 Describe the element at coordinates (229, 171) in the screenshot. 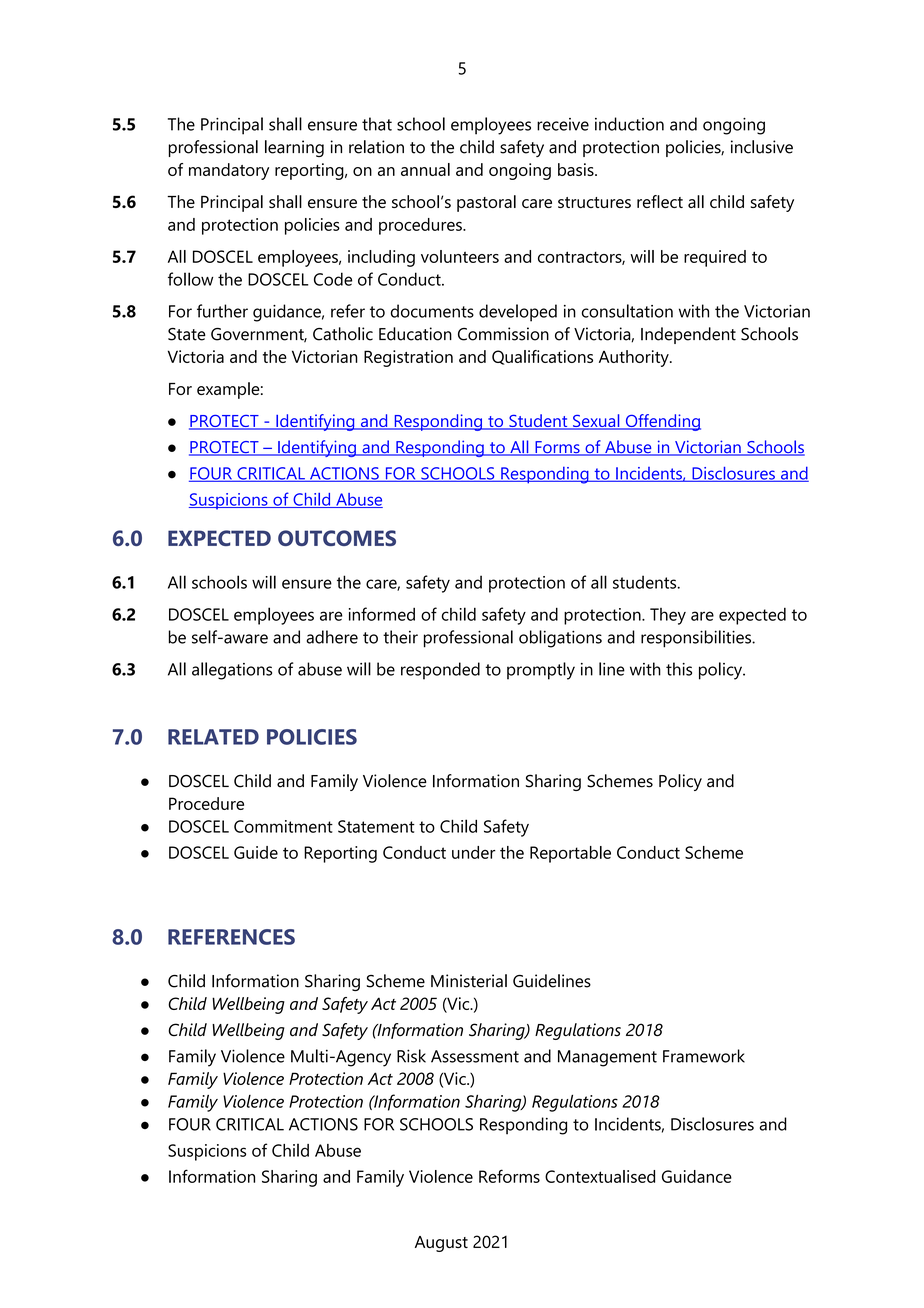

I see `mandatory` at that location.
